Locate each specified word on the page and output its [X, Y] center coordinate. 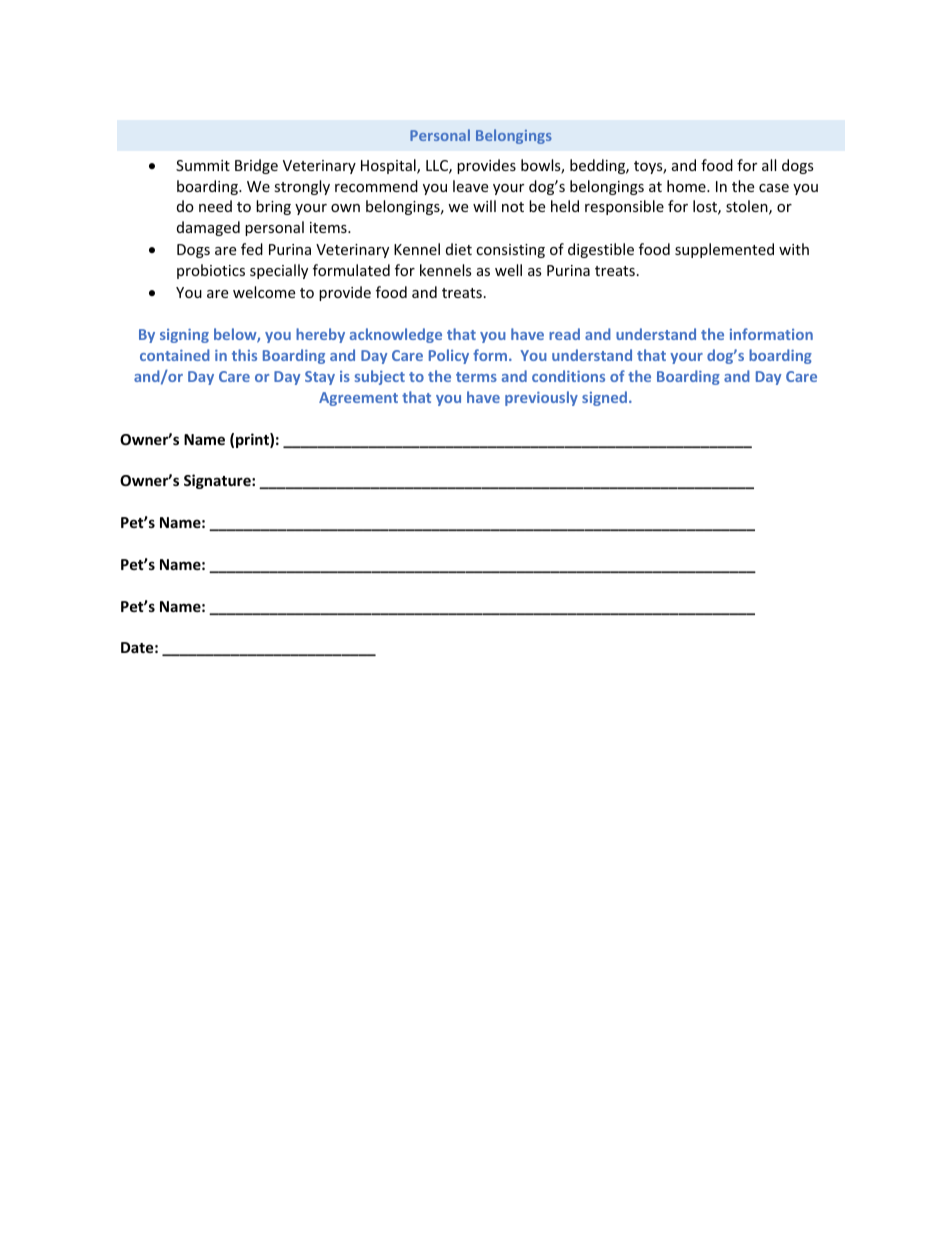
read [564, 334]
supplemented [724, 250]
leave [470, 186]
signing [184, 336]
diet [459, 249]
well [508, 270]
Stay [320, 378]
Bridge [256, 166]
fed [252, 249]
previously [541, 398]
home [687, 186]
